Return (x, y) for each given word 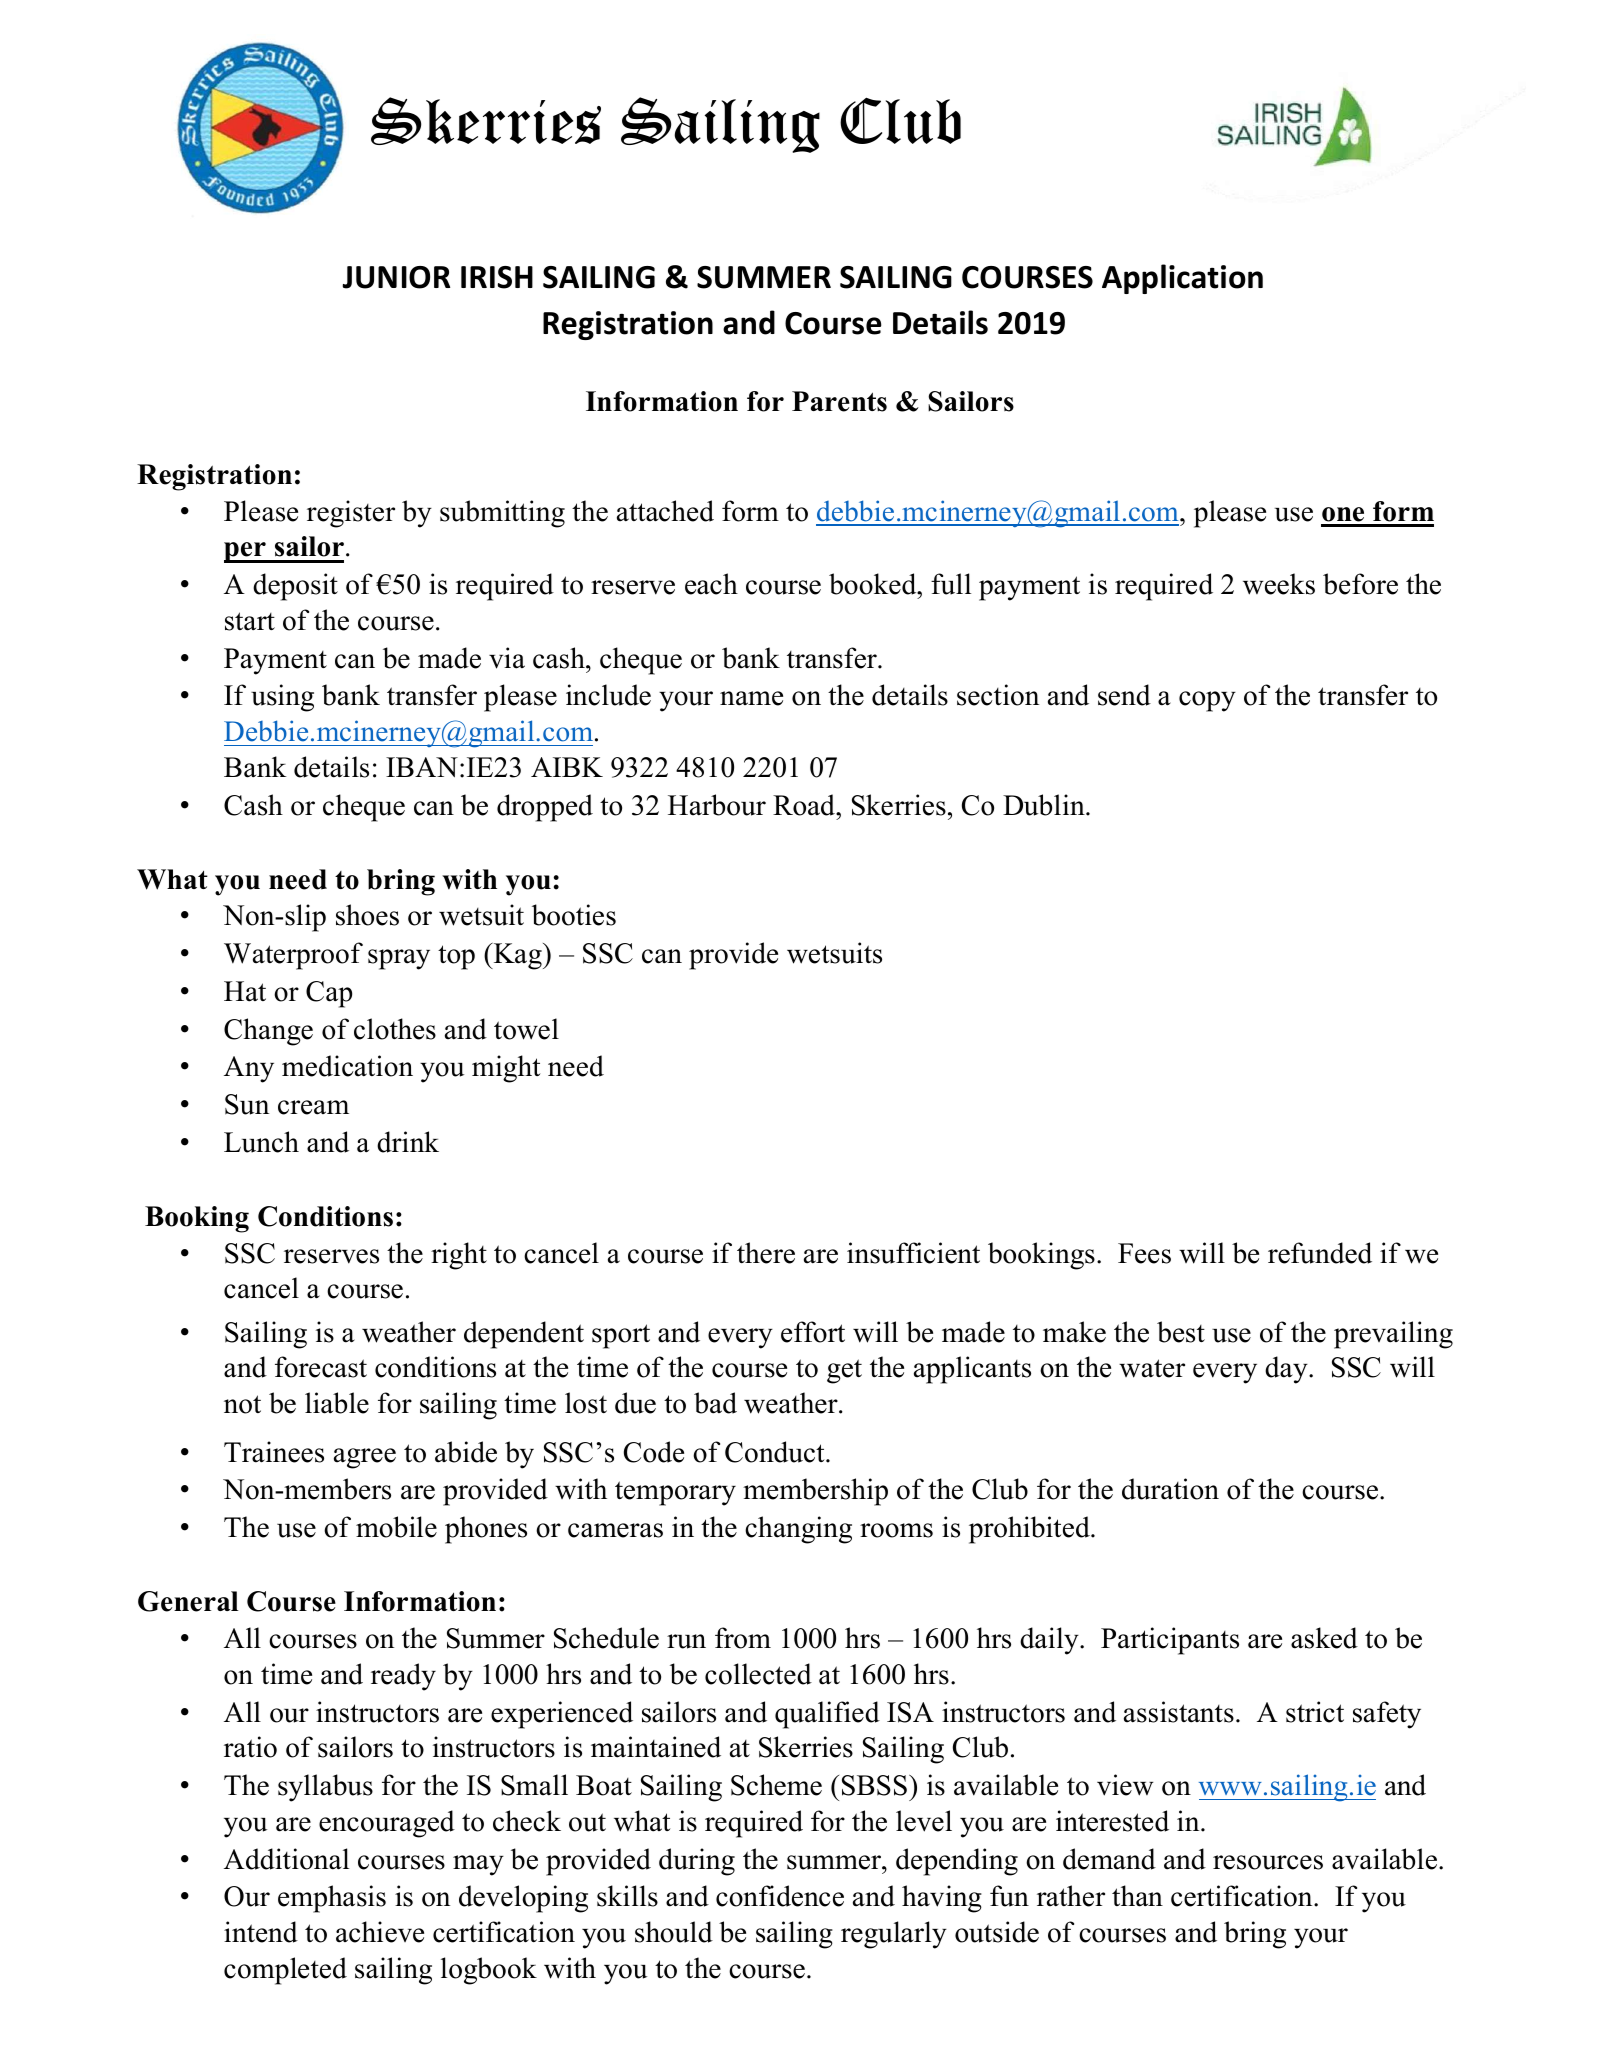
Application (1182, 279)
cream (313, 1107)
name (751, 698)
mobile (396, 1527)
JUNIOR (396, 277)
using (282, 698)
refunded (1320, 1253)
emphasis (332, 1899)
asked (1324, 1638)
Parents (839, 401)
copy (1207, 701)
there (766, 1253)
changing (798, 1530)
